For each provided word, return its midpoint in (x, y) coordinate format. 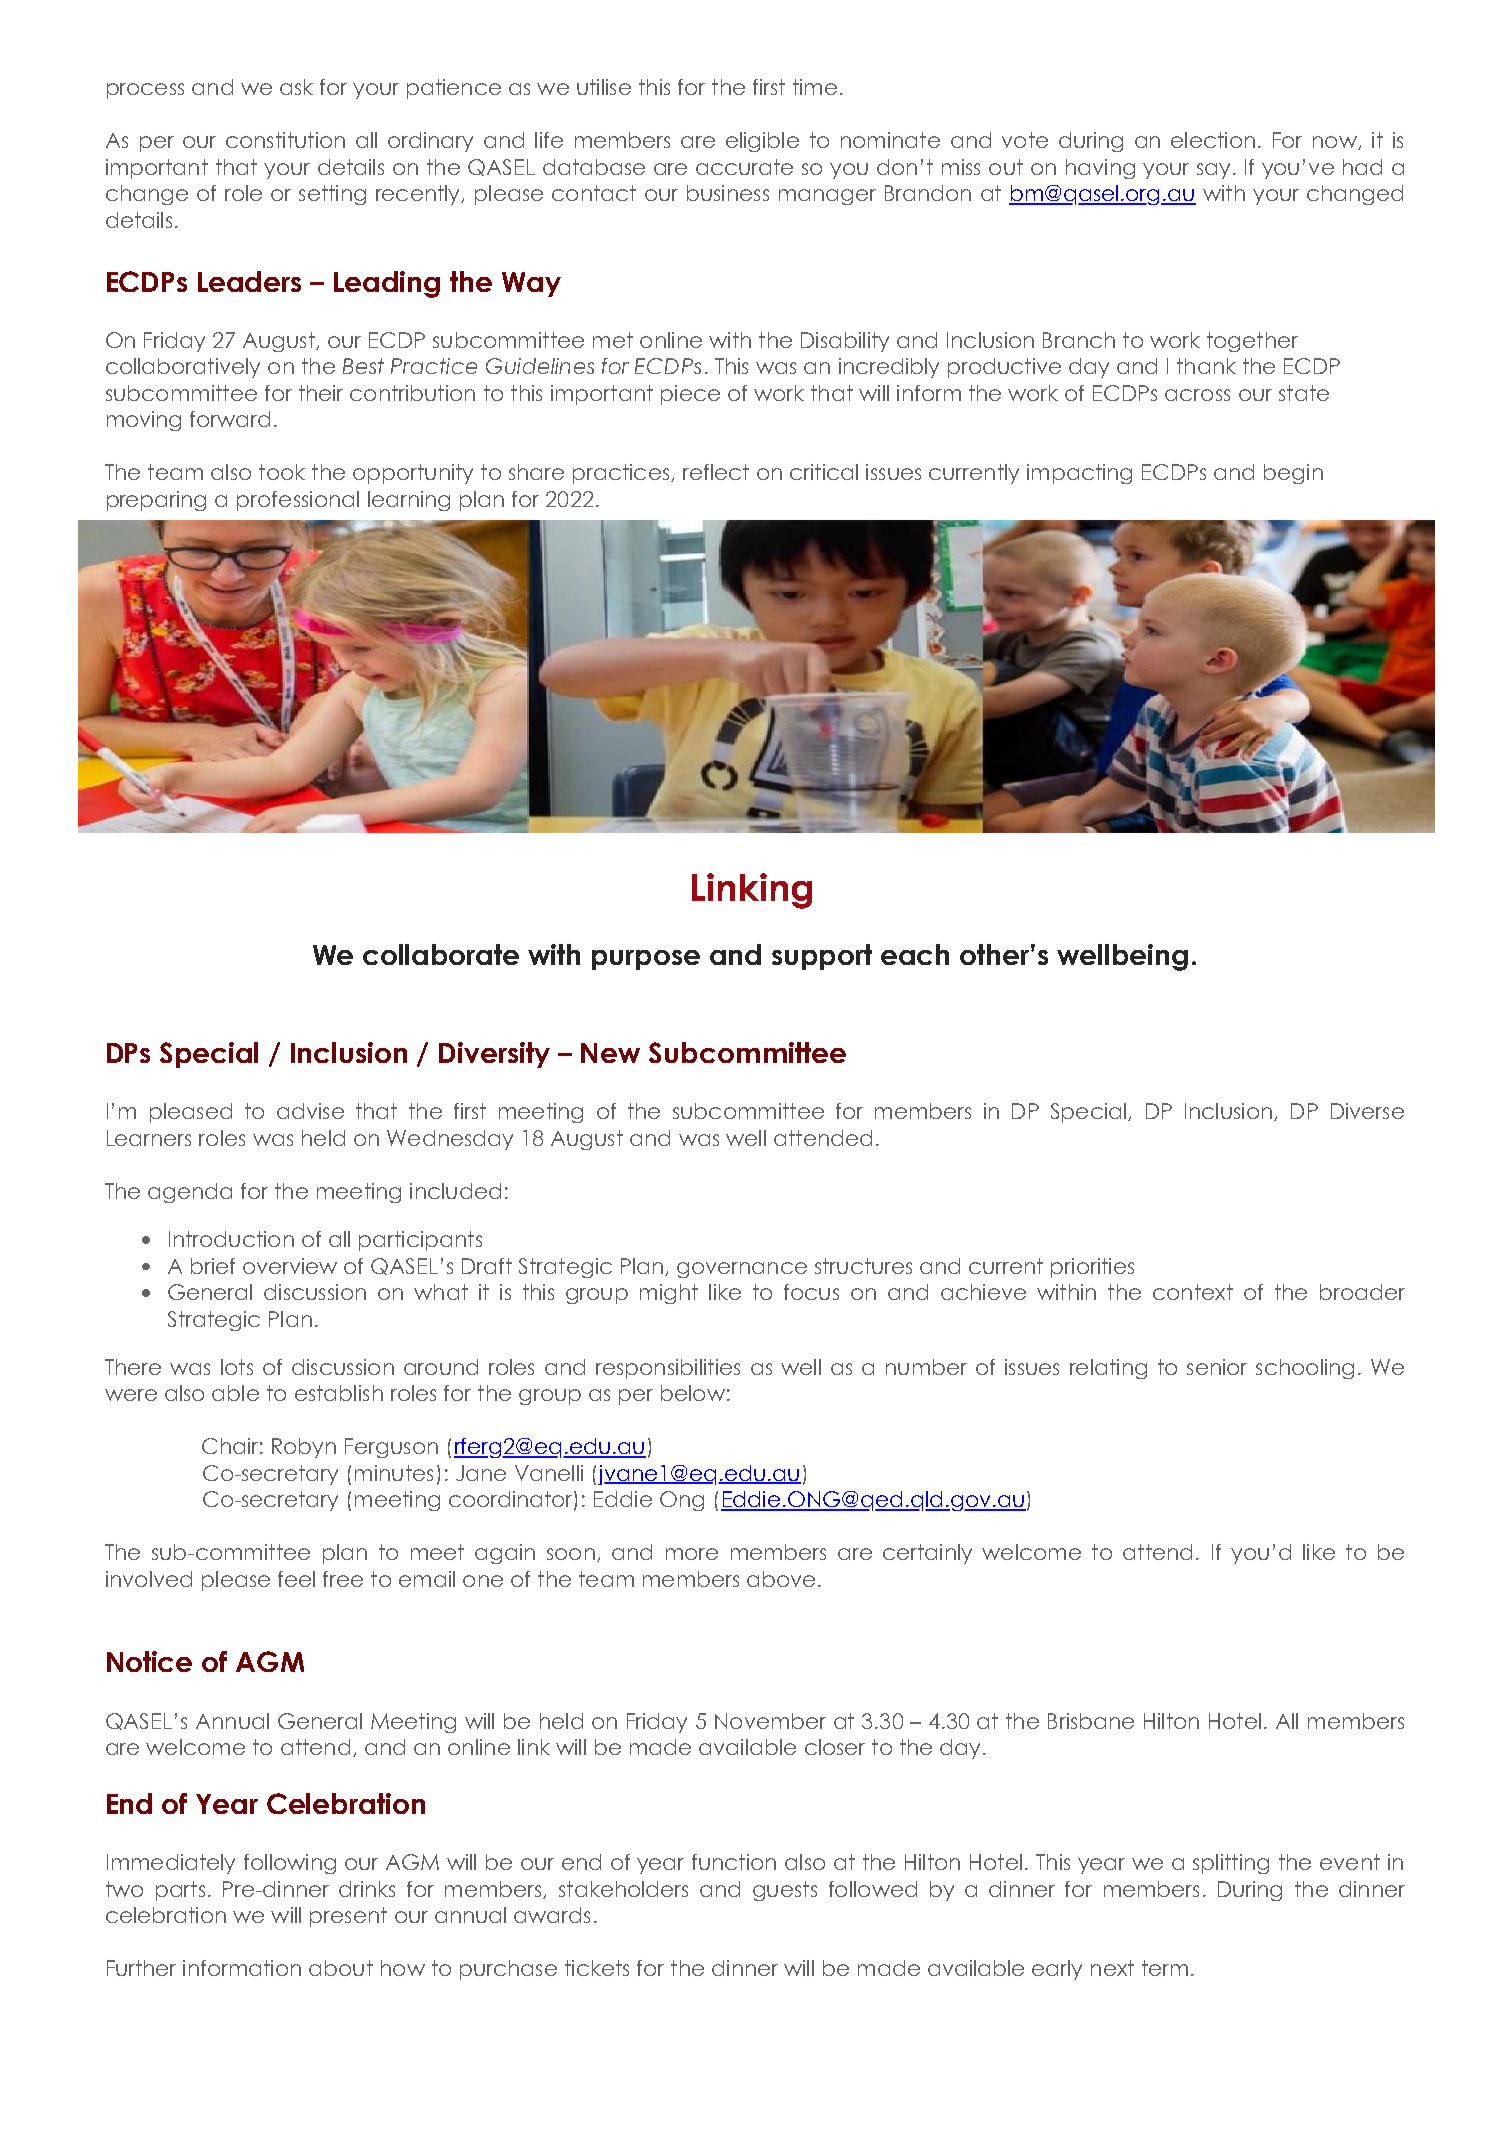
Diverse (1367, 1111)
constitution (285, 140)
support (822, 957)
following (290, 1864)
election (1213, 140)
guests (785, 1891)
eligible (762, 142)
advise (310, 1111)
